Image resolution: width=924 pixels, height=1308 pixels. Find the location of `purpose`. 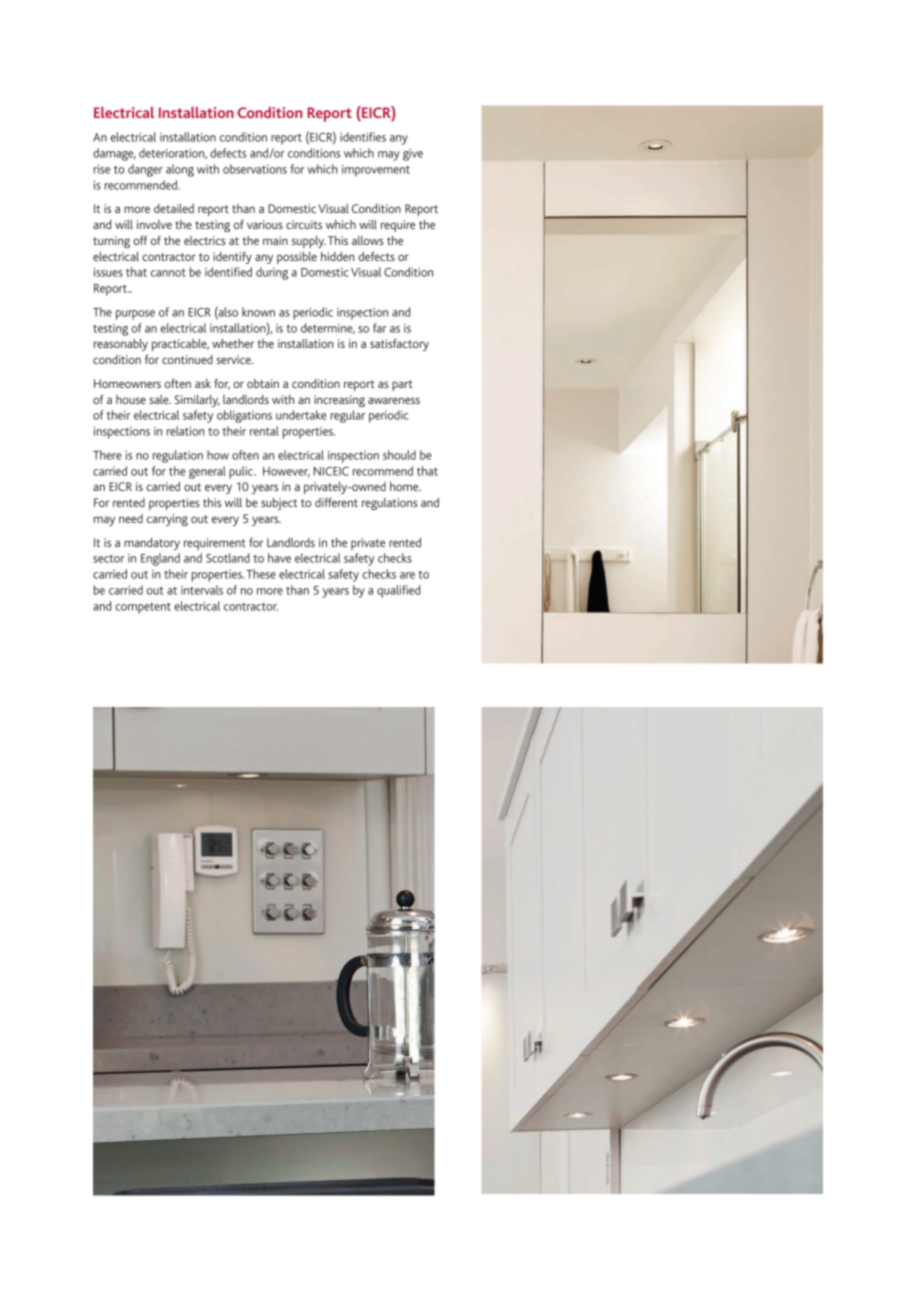

purpose is located at coordinates (135, 315).
